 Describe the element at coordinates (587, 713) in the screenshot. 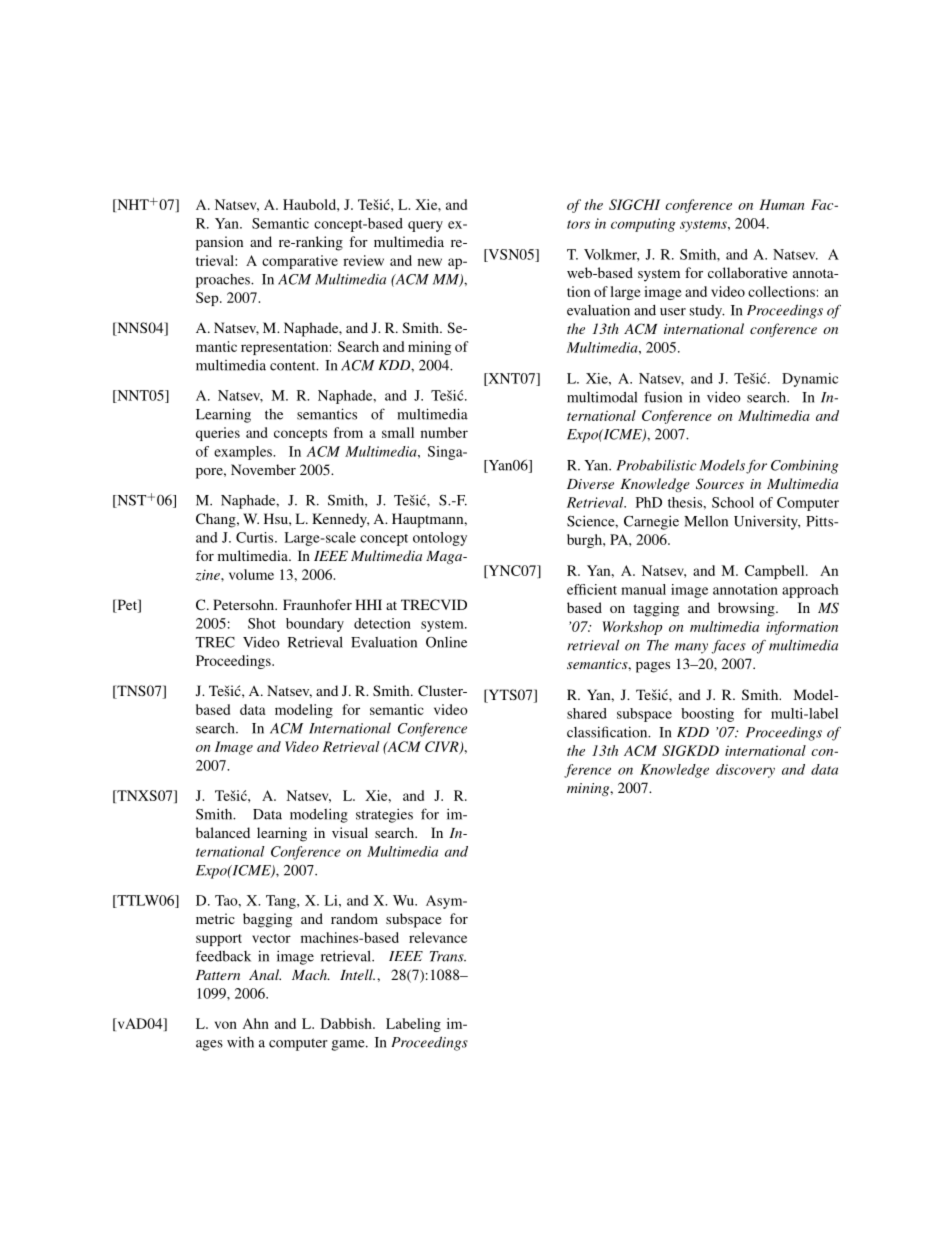

I see `shared` at that location.
